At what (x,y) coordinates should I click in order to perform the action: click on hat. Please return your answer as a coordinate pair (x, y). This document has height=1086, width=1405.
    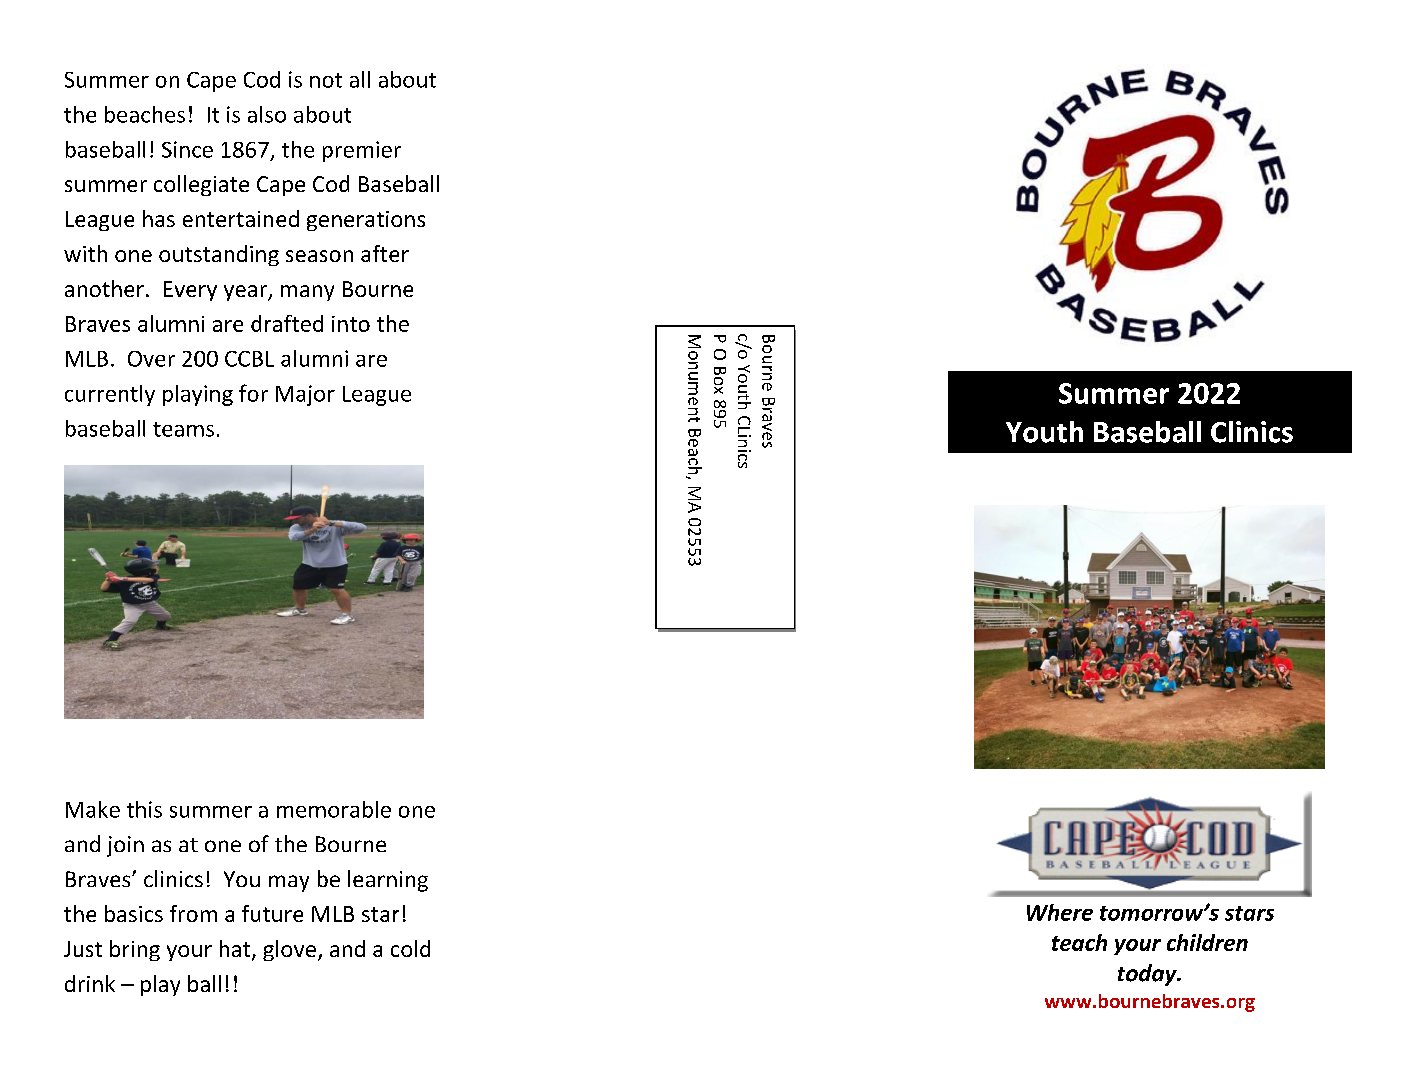
    Looking at the image, I should click on (236, 950).
